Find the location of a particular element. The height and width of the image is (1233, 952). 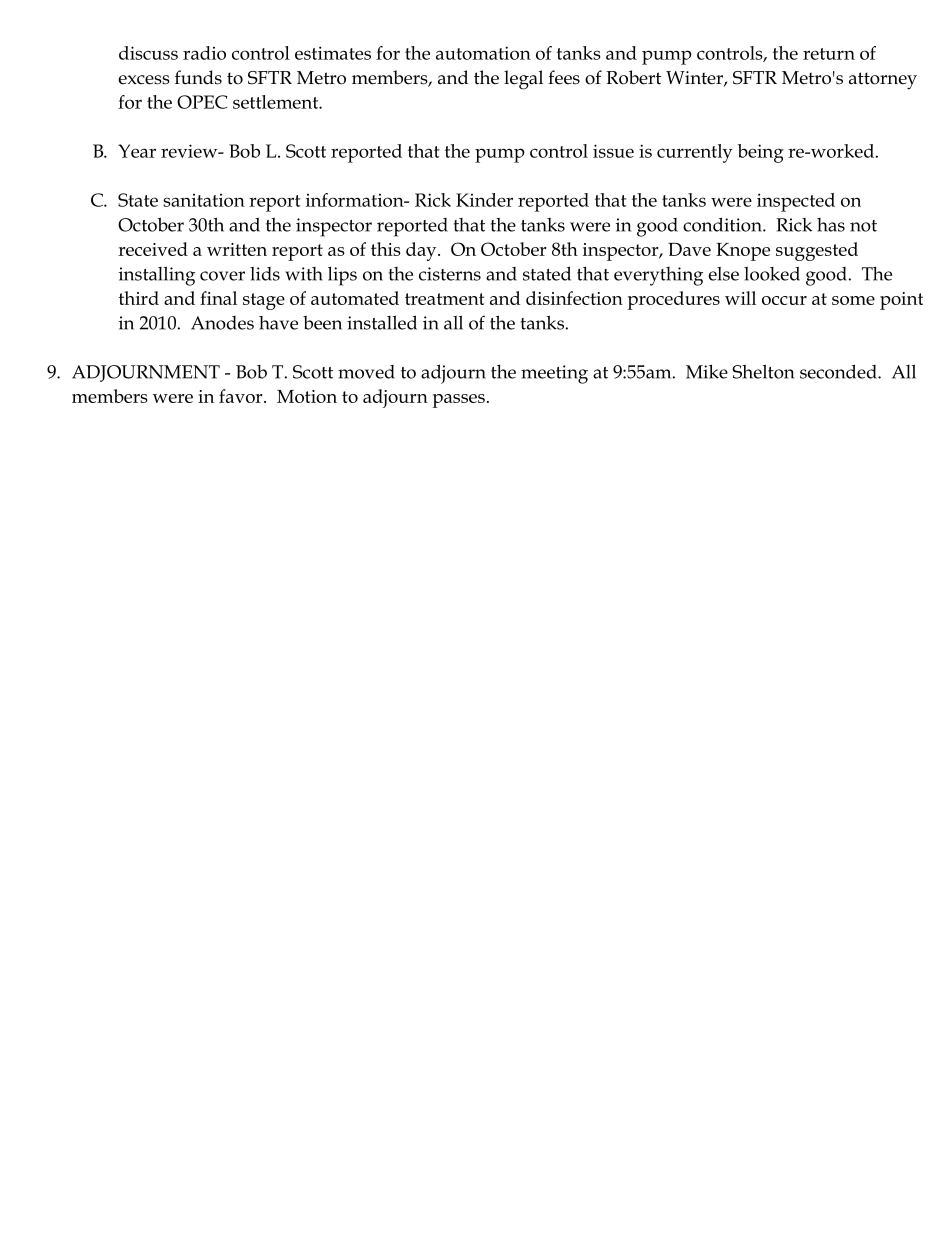

issue is located at coordinates (613, 151).
